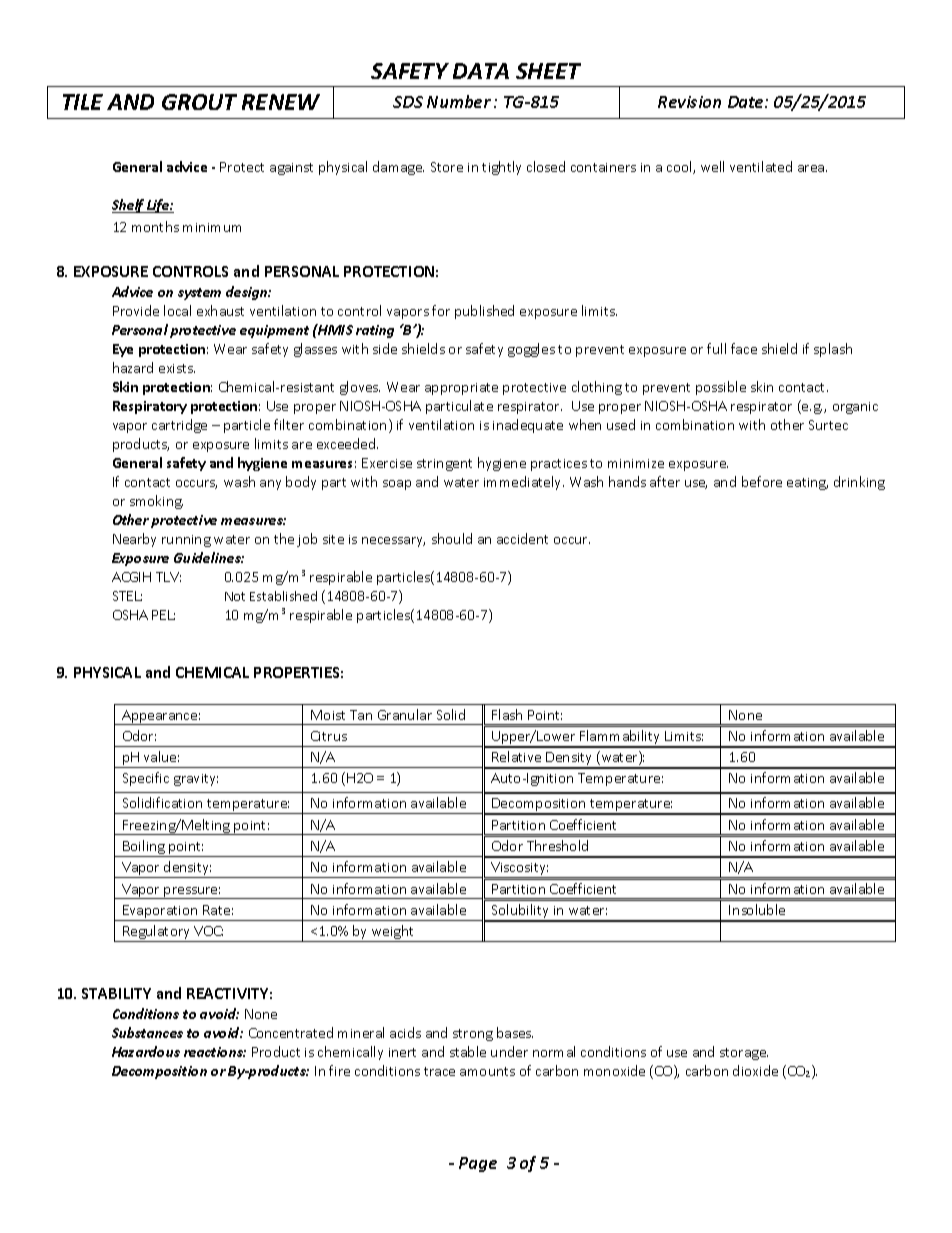 This screenshot has height=1233, width=952. I want to click on GROUT, so click(199, 102).
